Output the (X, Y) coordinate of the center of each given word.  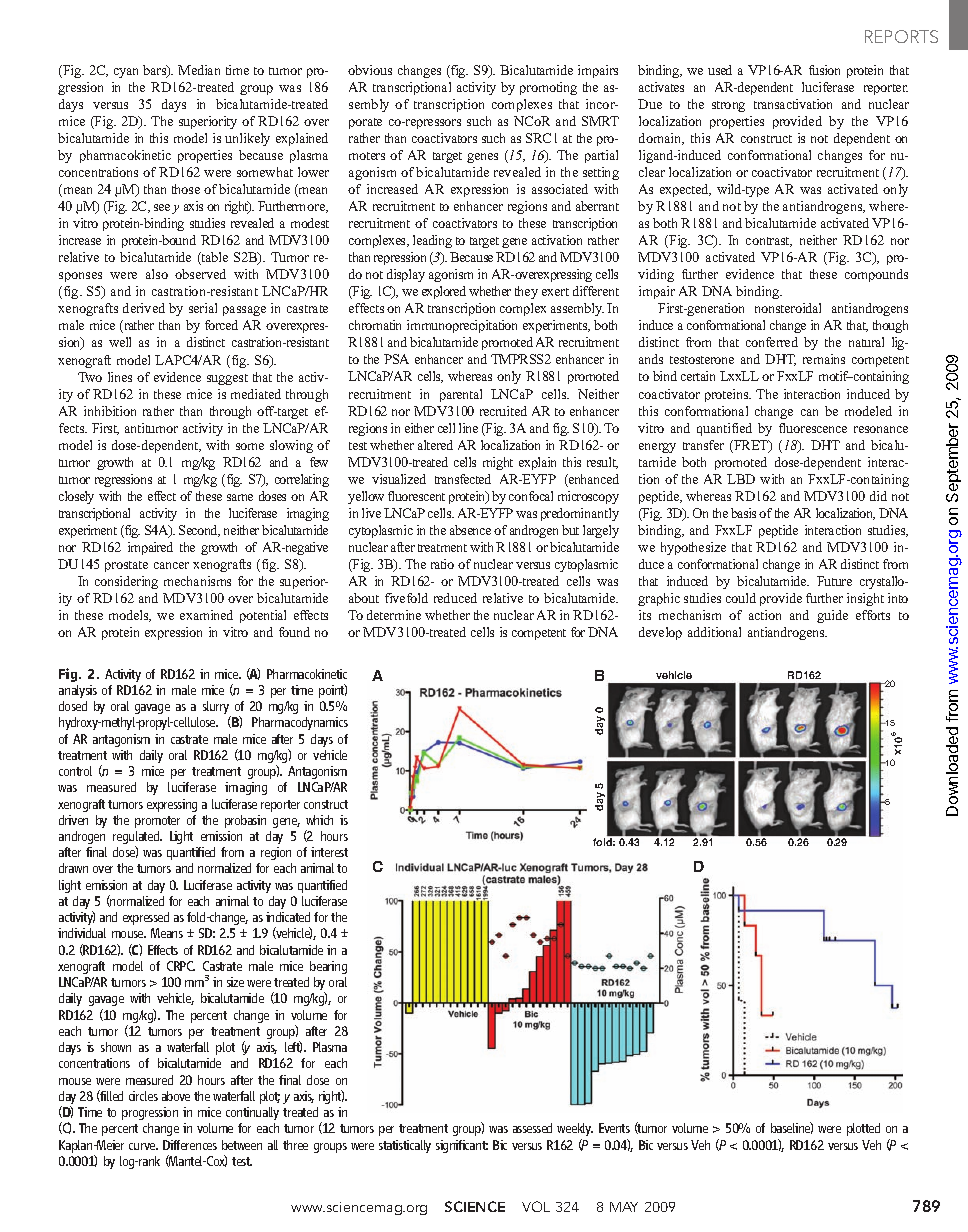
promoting (548, 88)
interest (329, 852)
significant (462, 1146)
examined (206, 615)
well (120, 342)
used (720, 70)
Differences (190, 1145)
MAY (624, 1207)
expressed (146, 918)
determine (394, 615)
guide (832, 616)
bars (156, 71)
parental (461, 395)
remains (824, 359)
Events (614, 1128)
